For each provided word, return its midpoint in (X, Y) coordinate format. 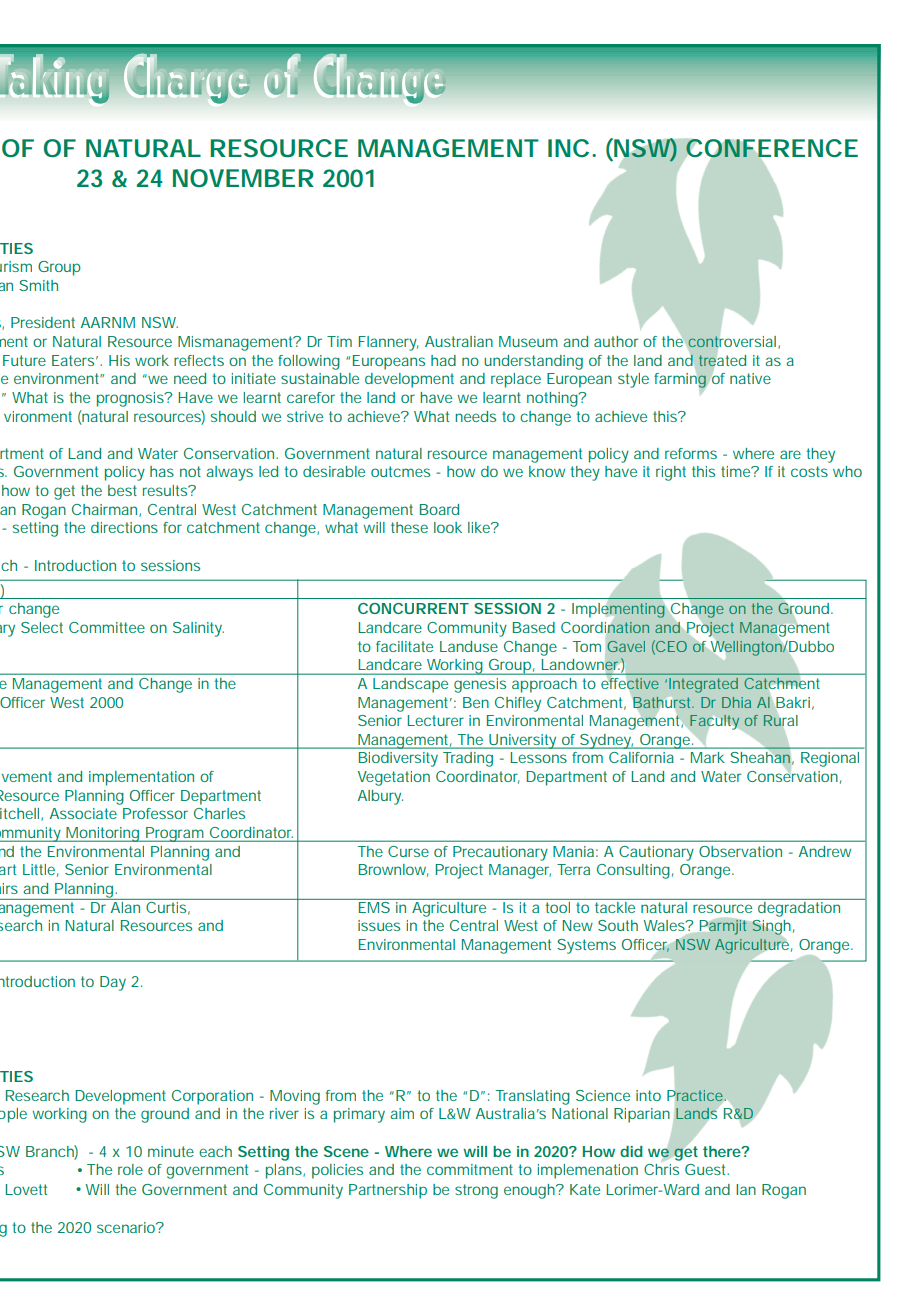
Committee (107, 627)
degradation (799, 908)
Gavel (626, 646)
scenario (127, 1227)
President (43, 322)
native (750, 378)
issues (379, 925)
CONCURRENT (413, 608)
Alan (125, 906)
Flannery (388, 343)
